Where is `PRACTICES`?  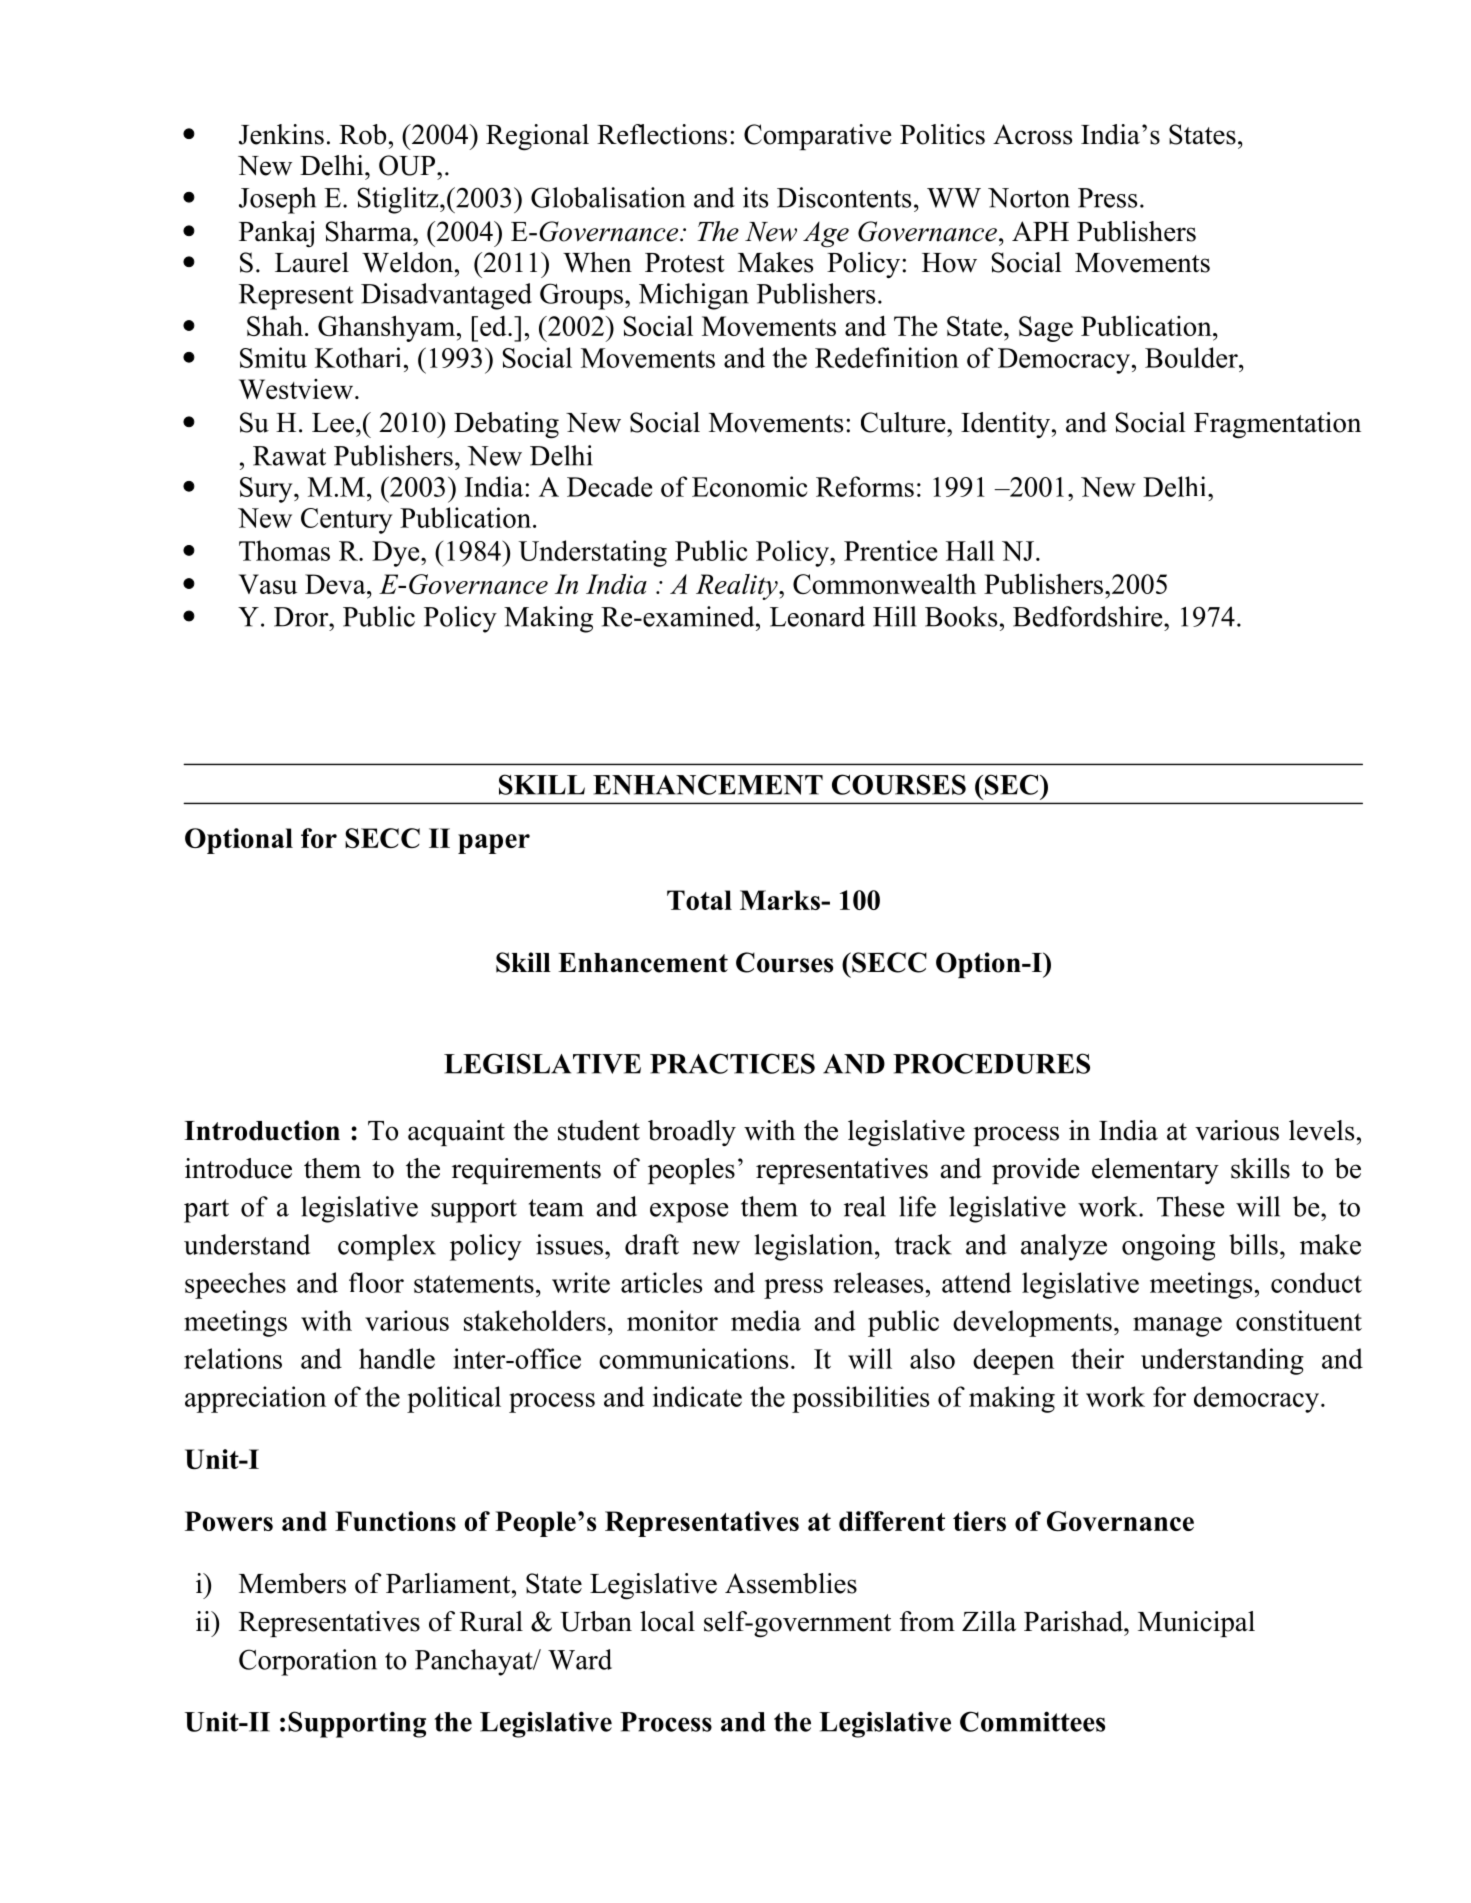 PRACTICES is located at coordinates (732, 1063).
